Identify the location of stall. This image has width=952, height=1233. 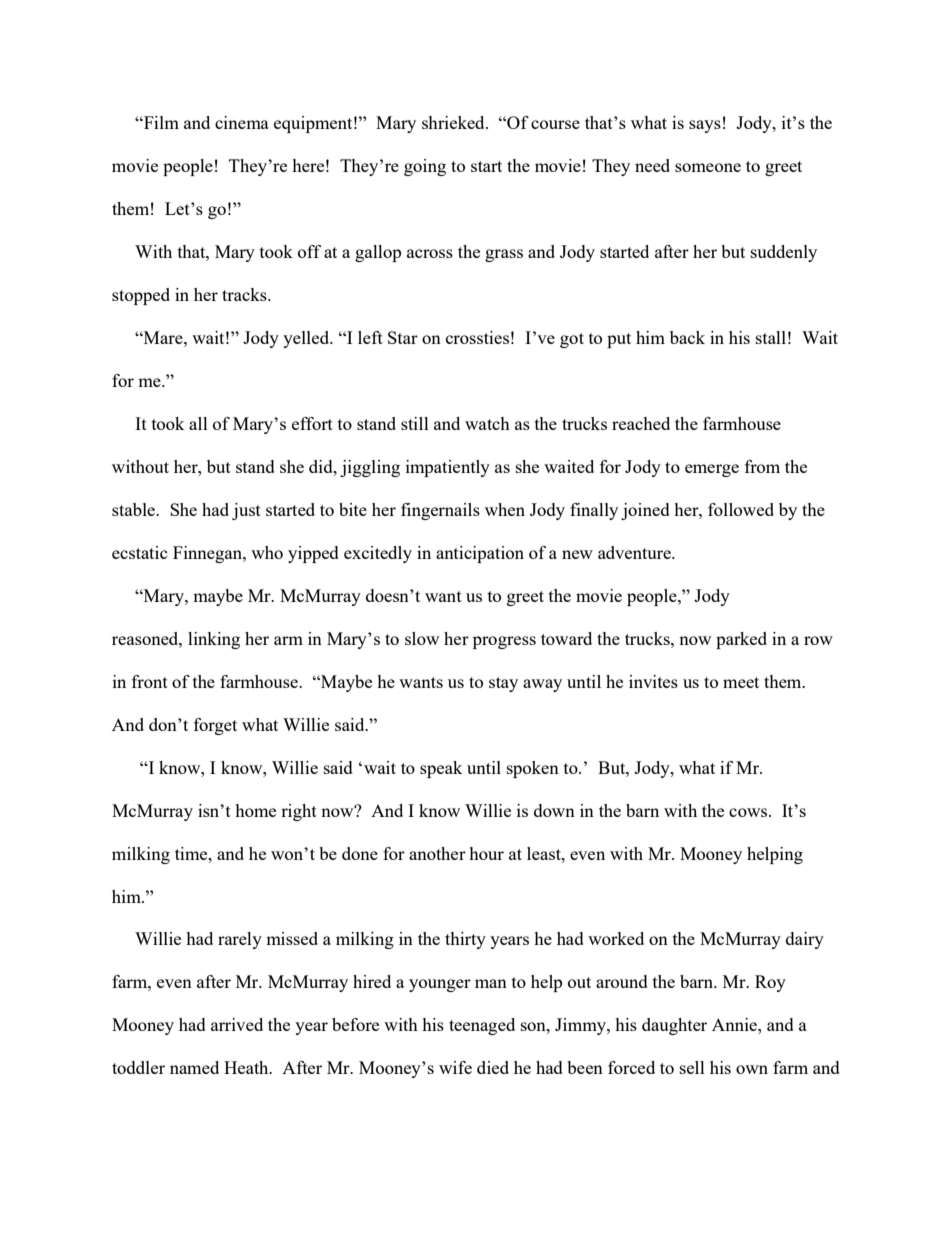
(771, 337).
